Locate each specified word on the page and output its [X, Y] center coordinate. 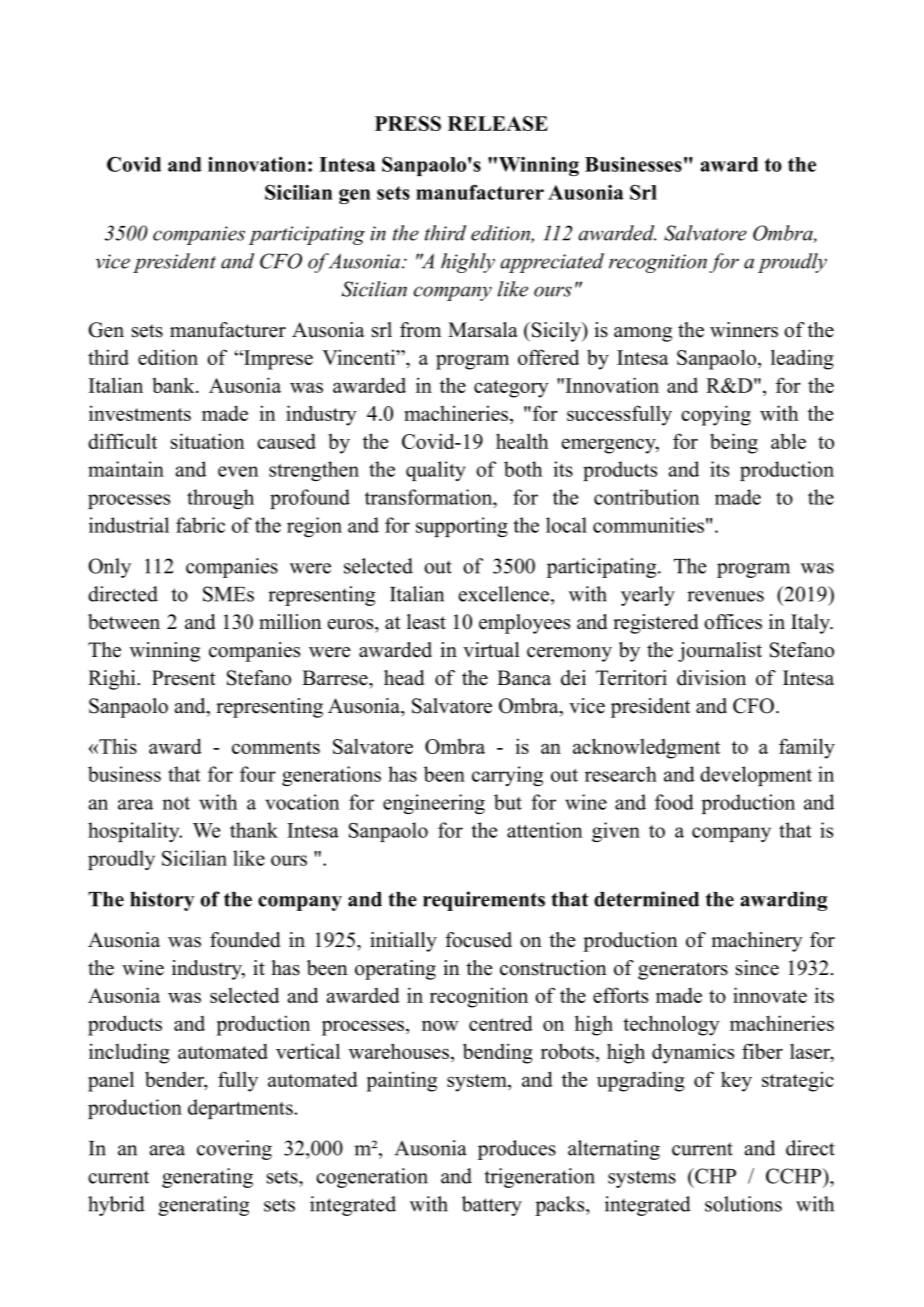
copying [716, 415]
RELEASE [498, 123]
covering [234, 1150]
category [511, 389]
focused [478, 940]
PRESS [408, 123]
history [162, 901]
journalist [720, 652]
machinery [757, 942]
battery [492, 1206]
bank [174, 385]
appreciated [552, 263]
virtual [491, 650]
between [124, 622]
